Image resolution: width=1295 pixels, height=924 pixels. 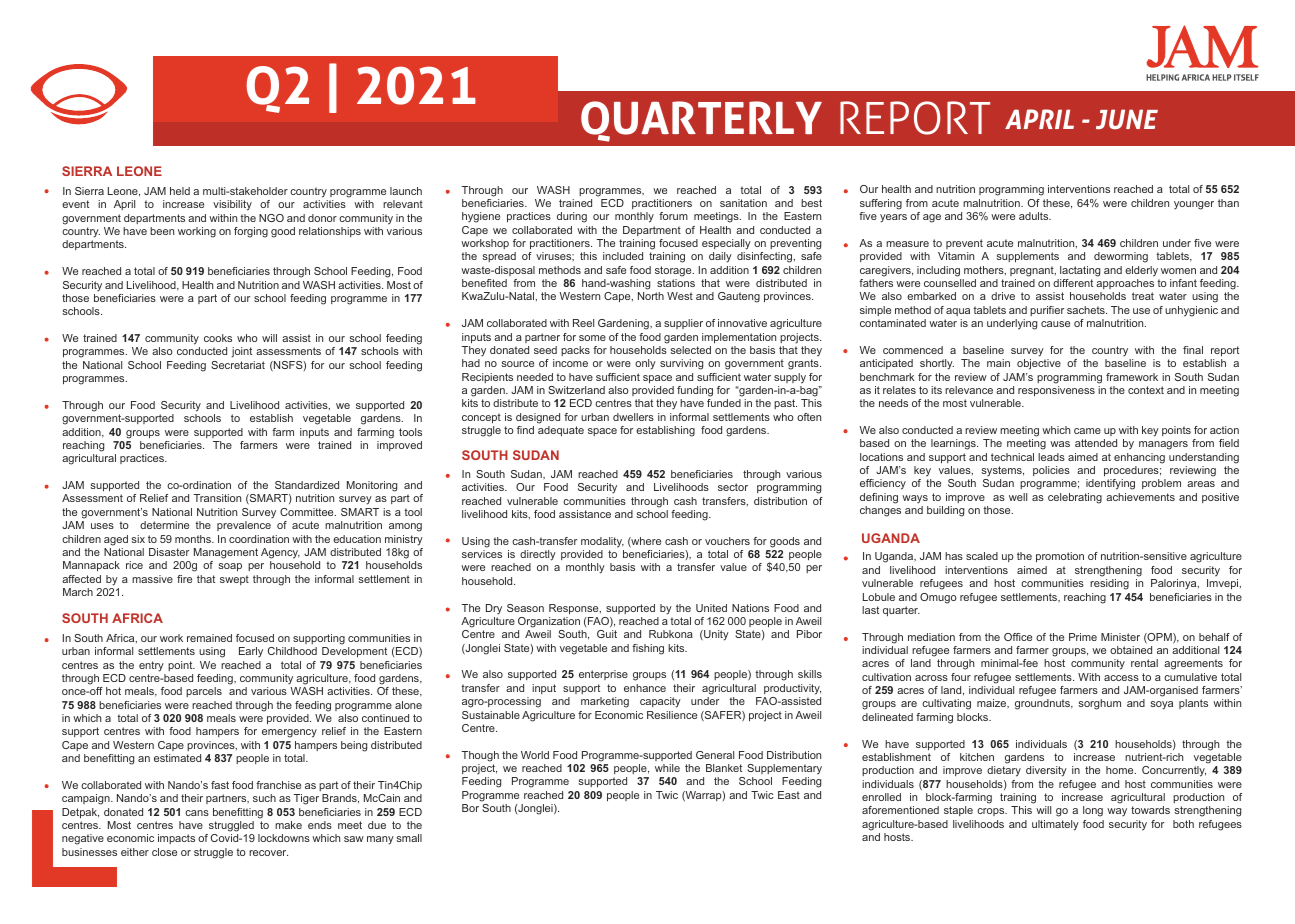 I want to click on Transition, so click(x=217, y=498).
